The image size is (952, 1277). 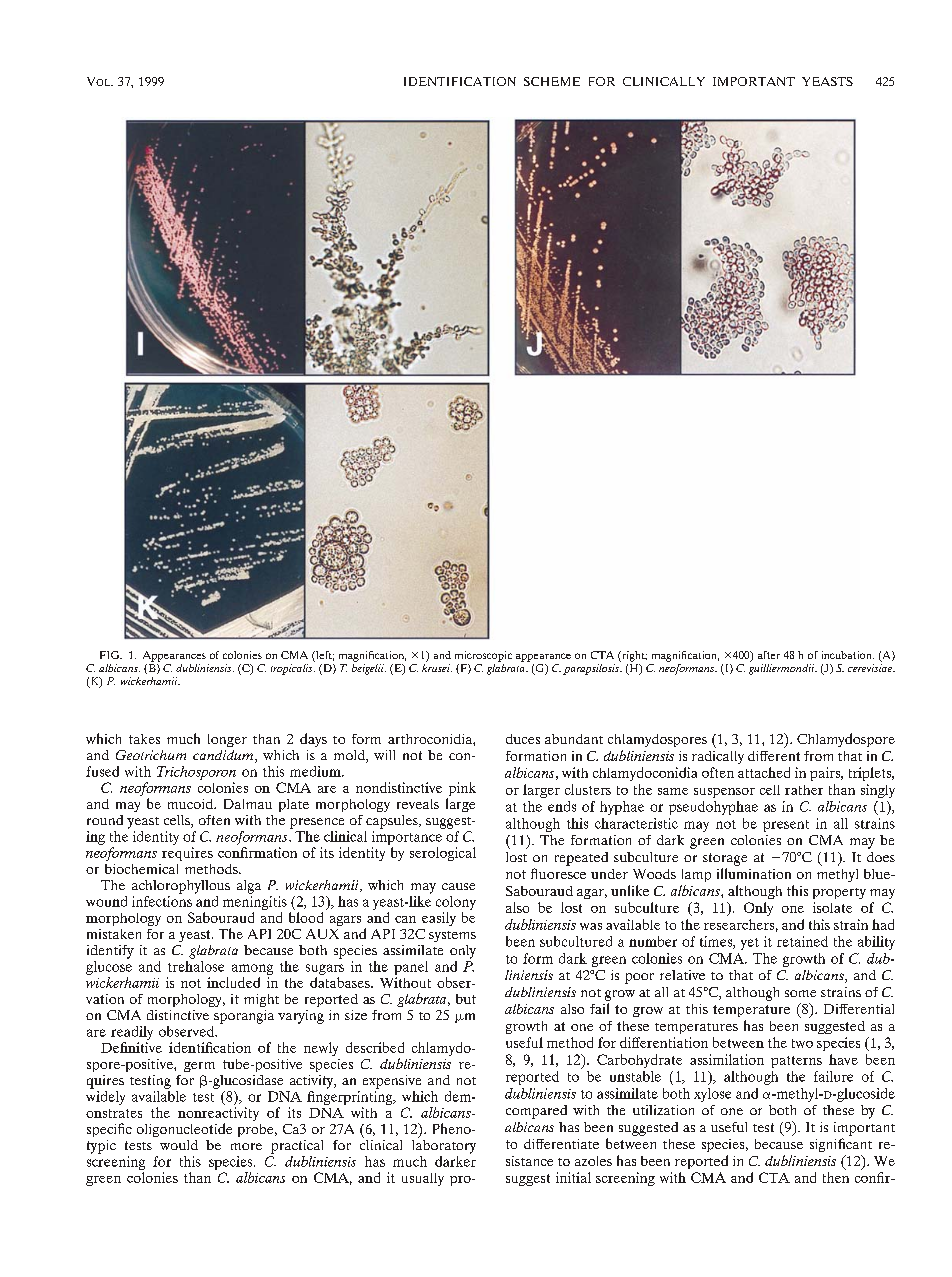 What do you see at coordinates (179, 1145) in the document?
I see `would` at bounding box center [179, 1145].
